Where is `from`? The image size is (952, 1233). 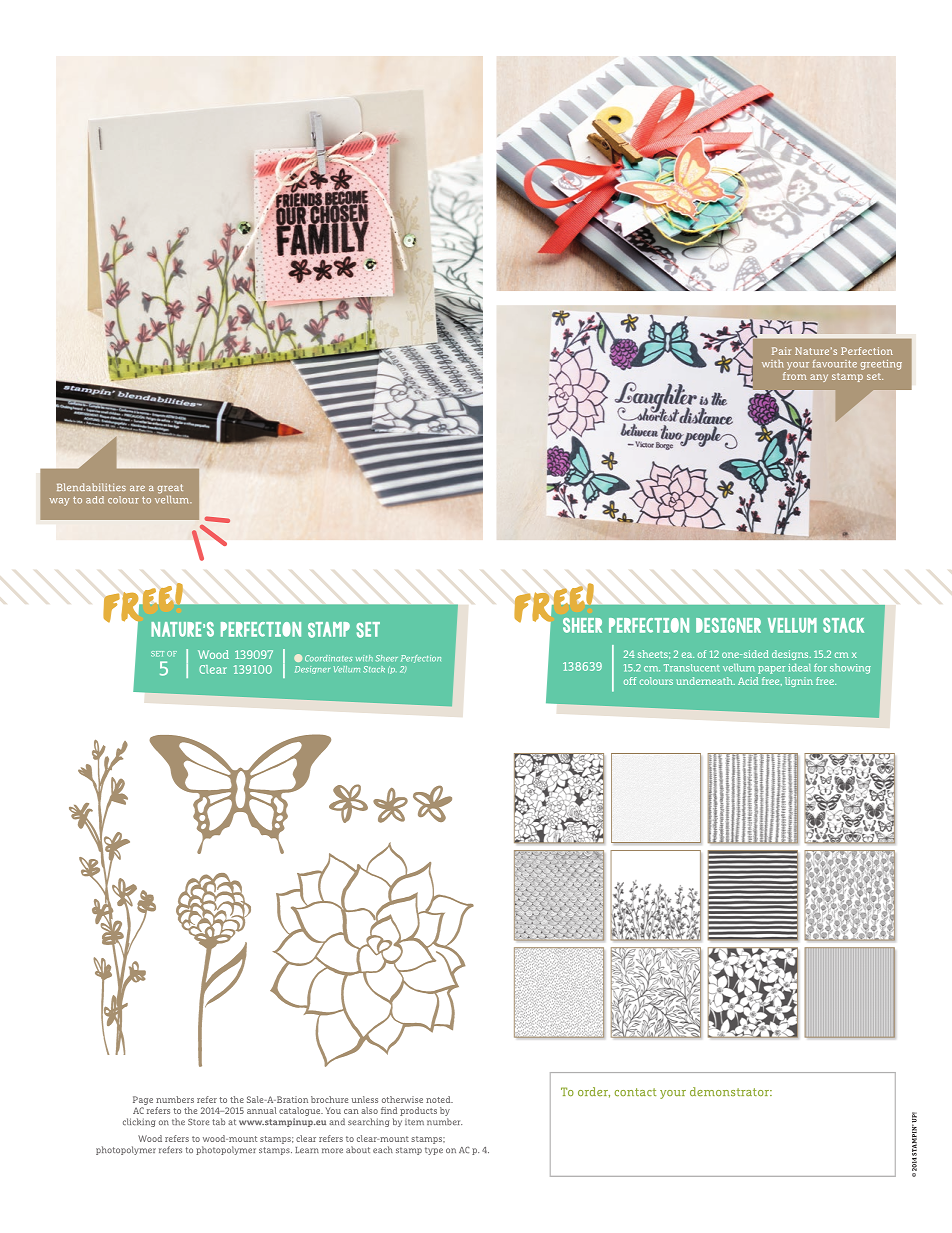
from is located at coordinates (795, 374).
